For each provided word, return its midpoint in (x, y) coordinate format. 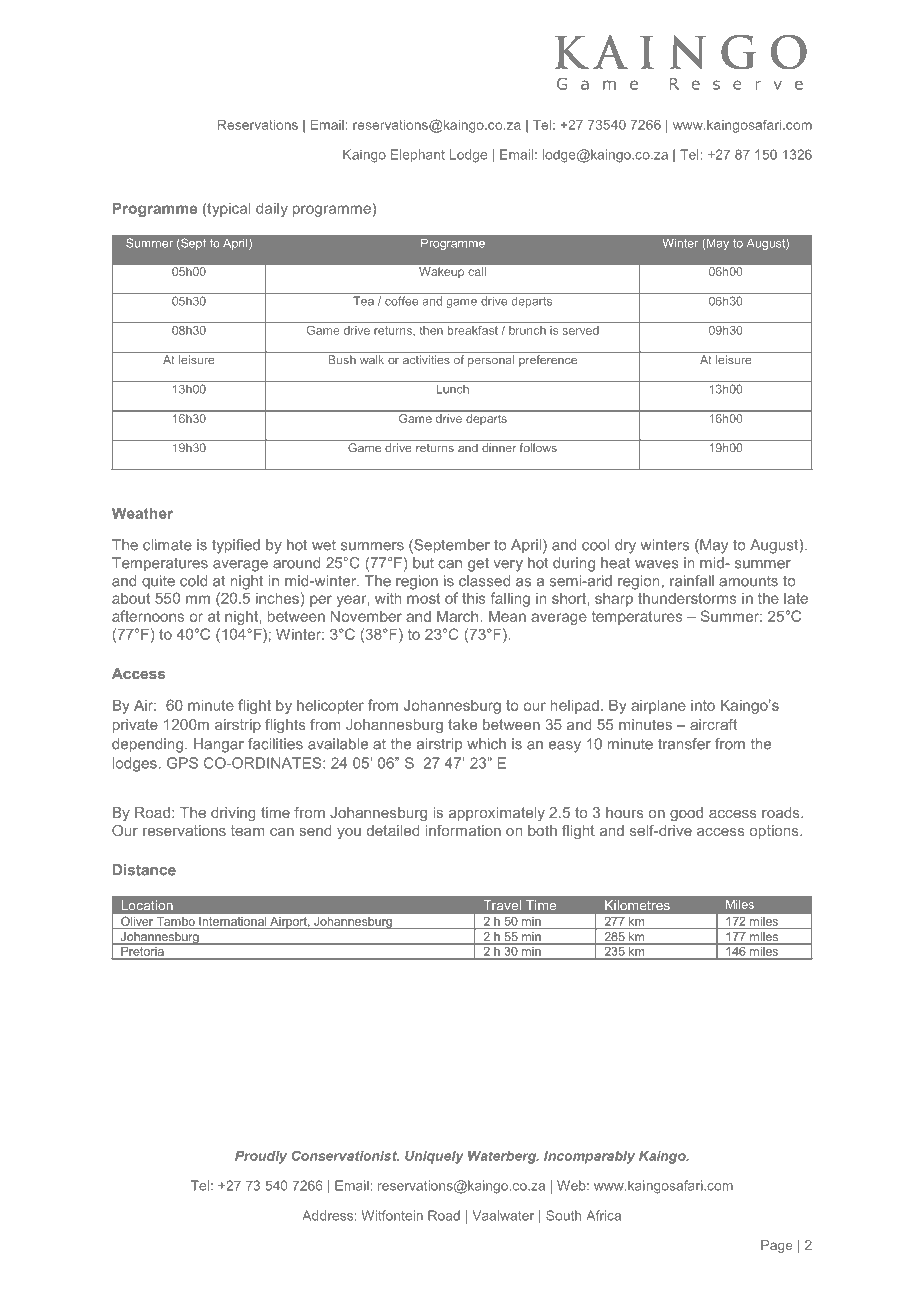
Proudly (261, 1157)
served (580, 330)
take (462, 724)
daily (272, 210)
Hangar (219, 745)
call (477, 271)
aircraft (713, 724)
